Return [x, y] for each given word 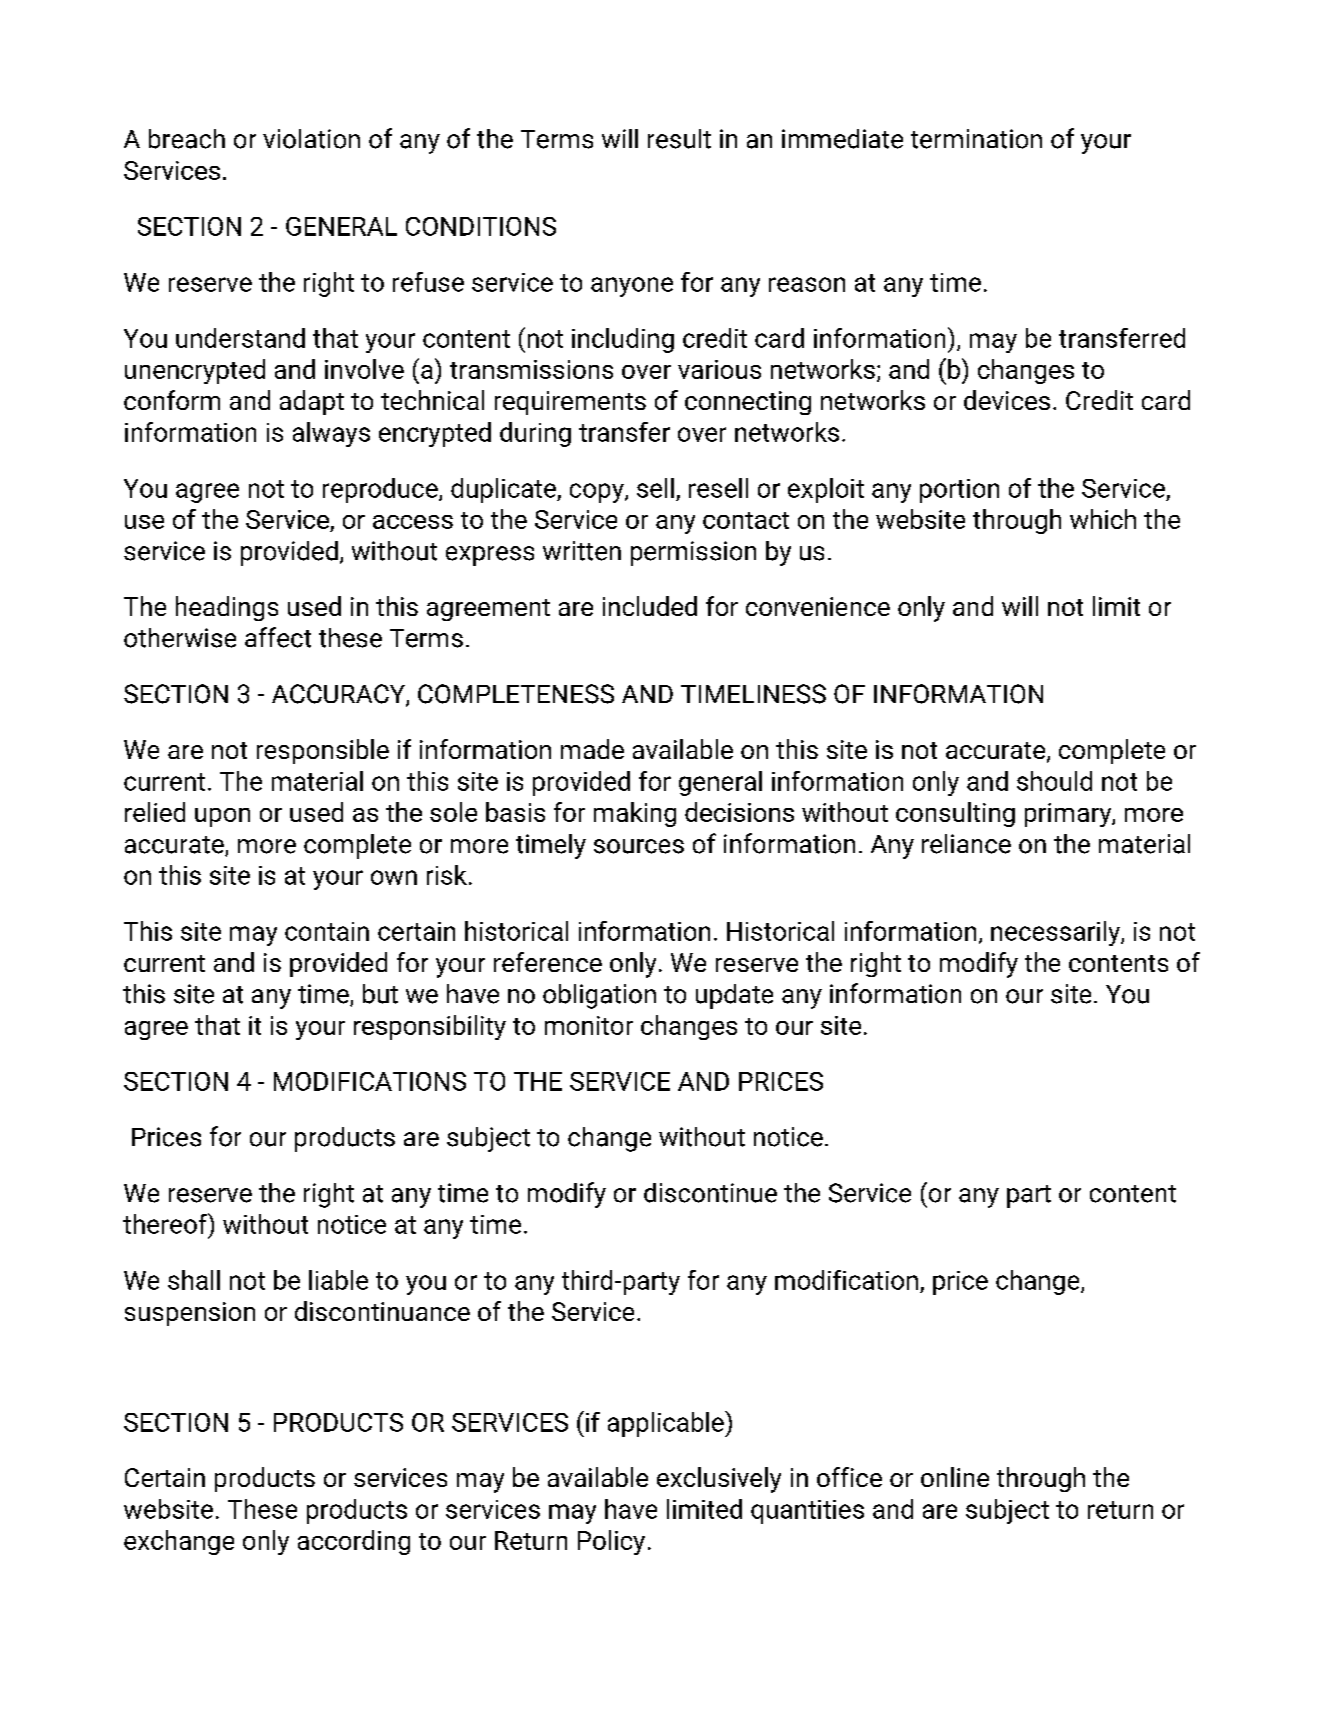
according [354, 1542]
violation [311, 139]
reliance [966, 844]
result [679, 139]
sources [639, 846]
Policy [611, 1542]
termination [976, 139]
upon [222, 817]
